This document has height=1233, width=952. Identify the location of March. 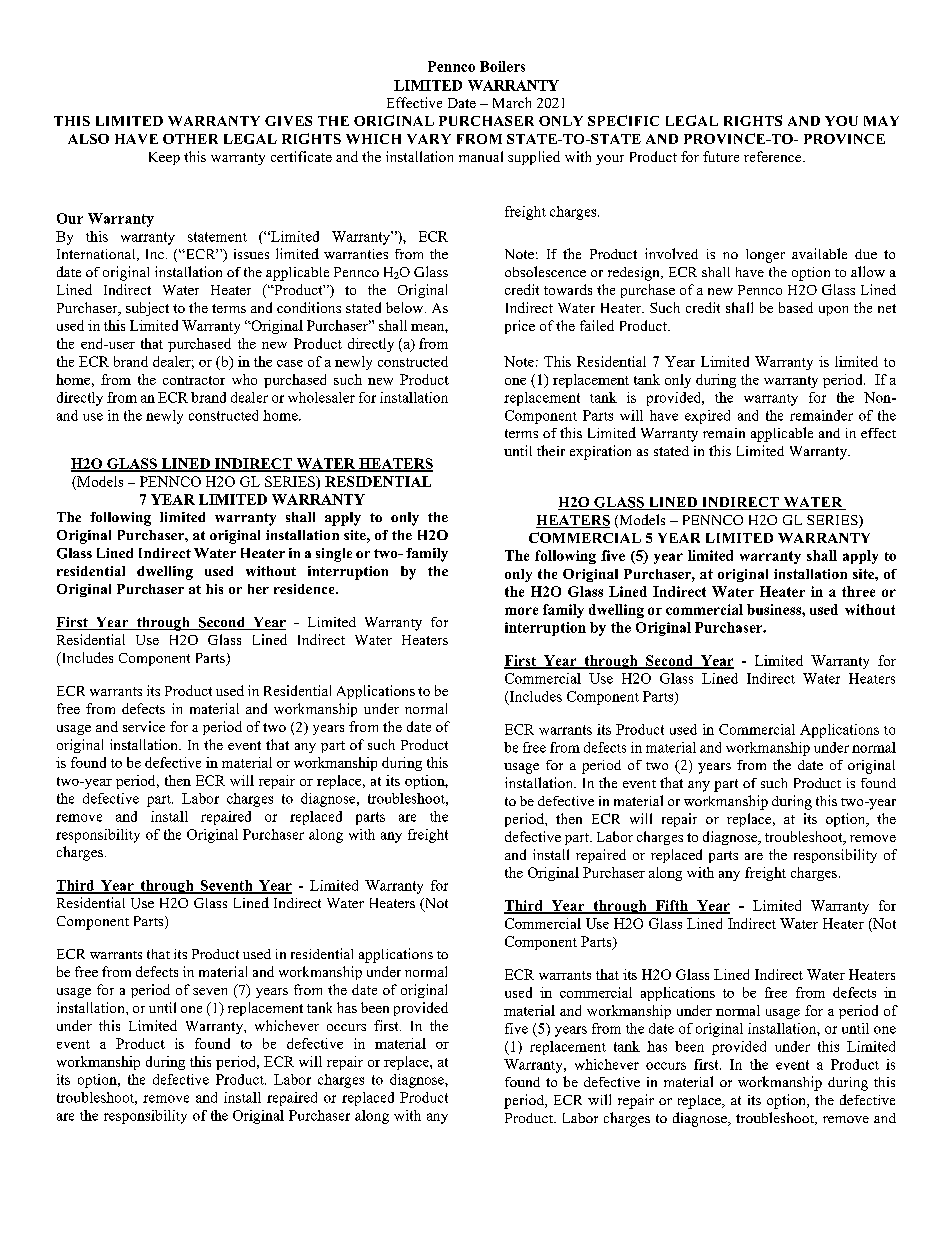
(512, 102).
